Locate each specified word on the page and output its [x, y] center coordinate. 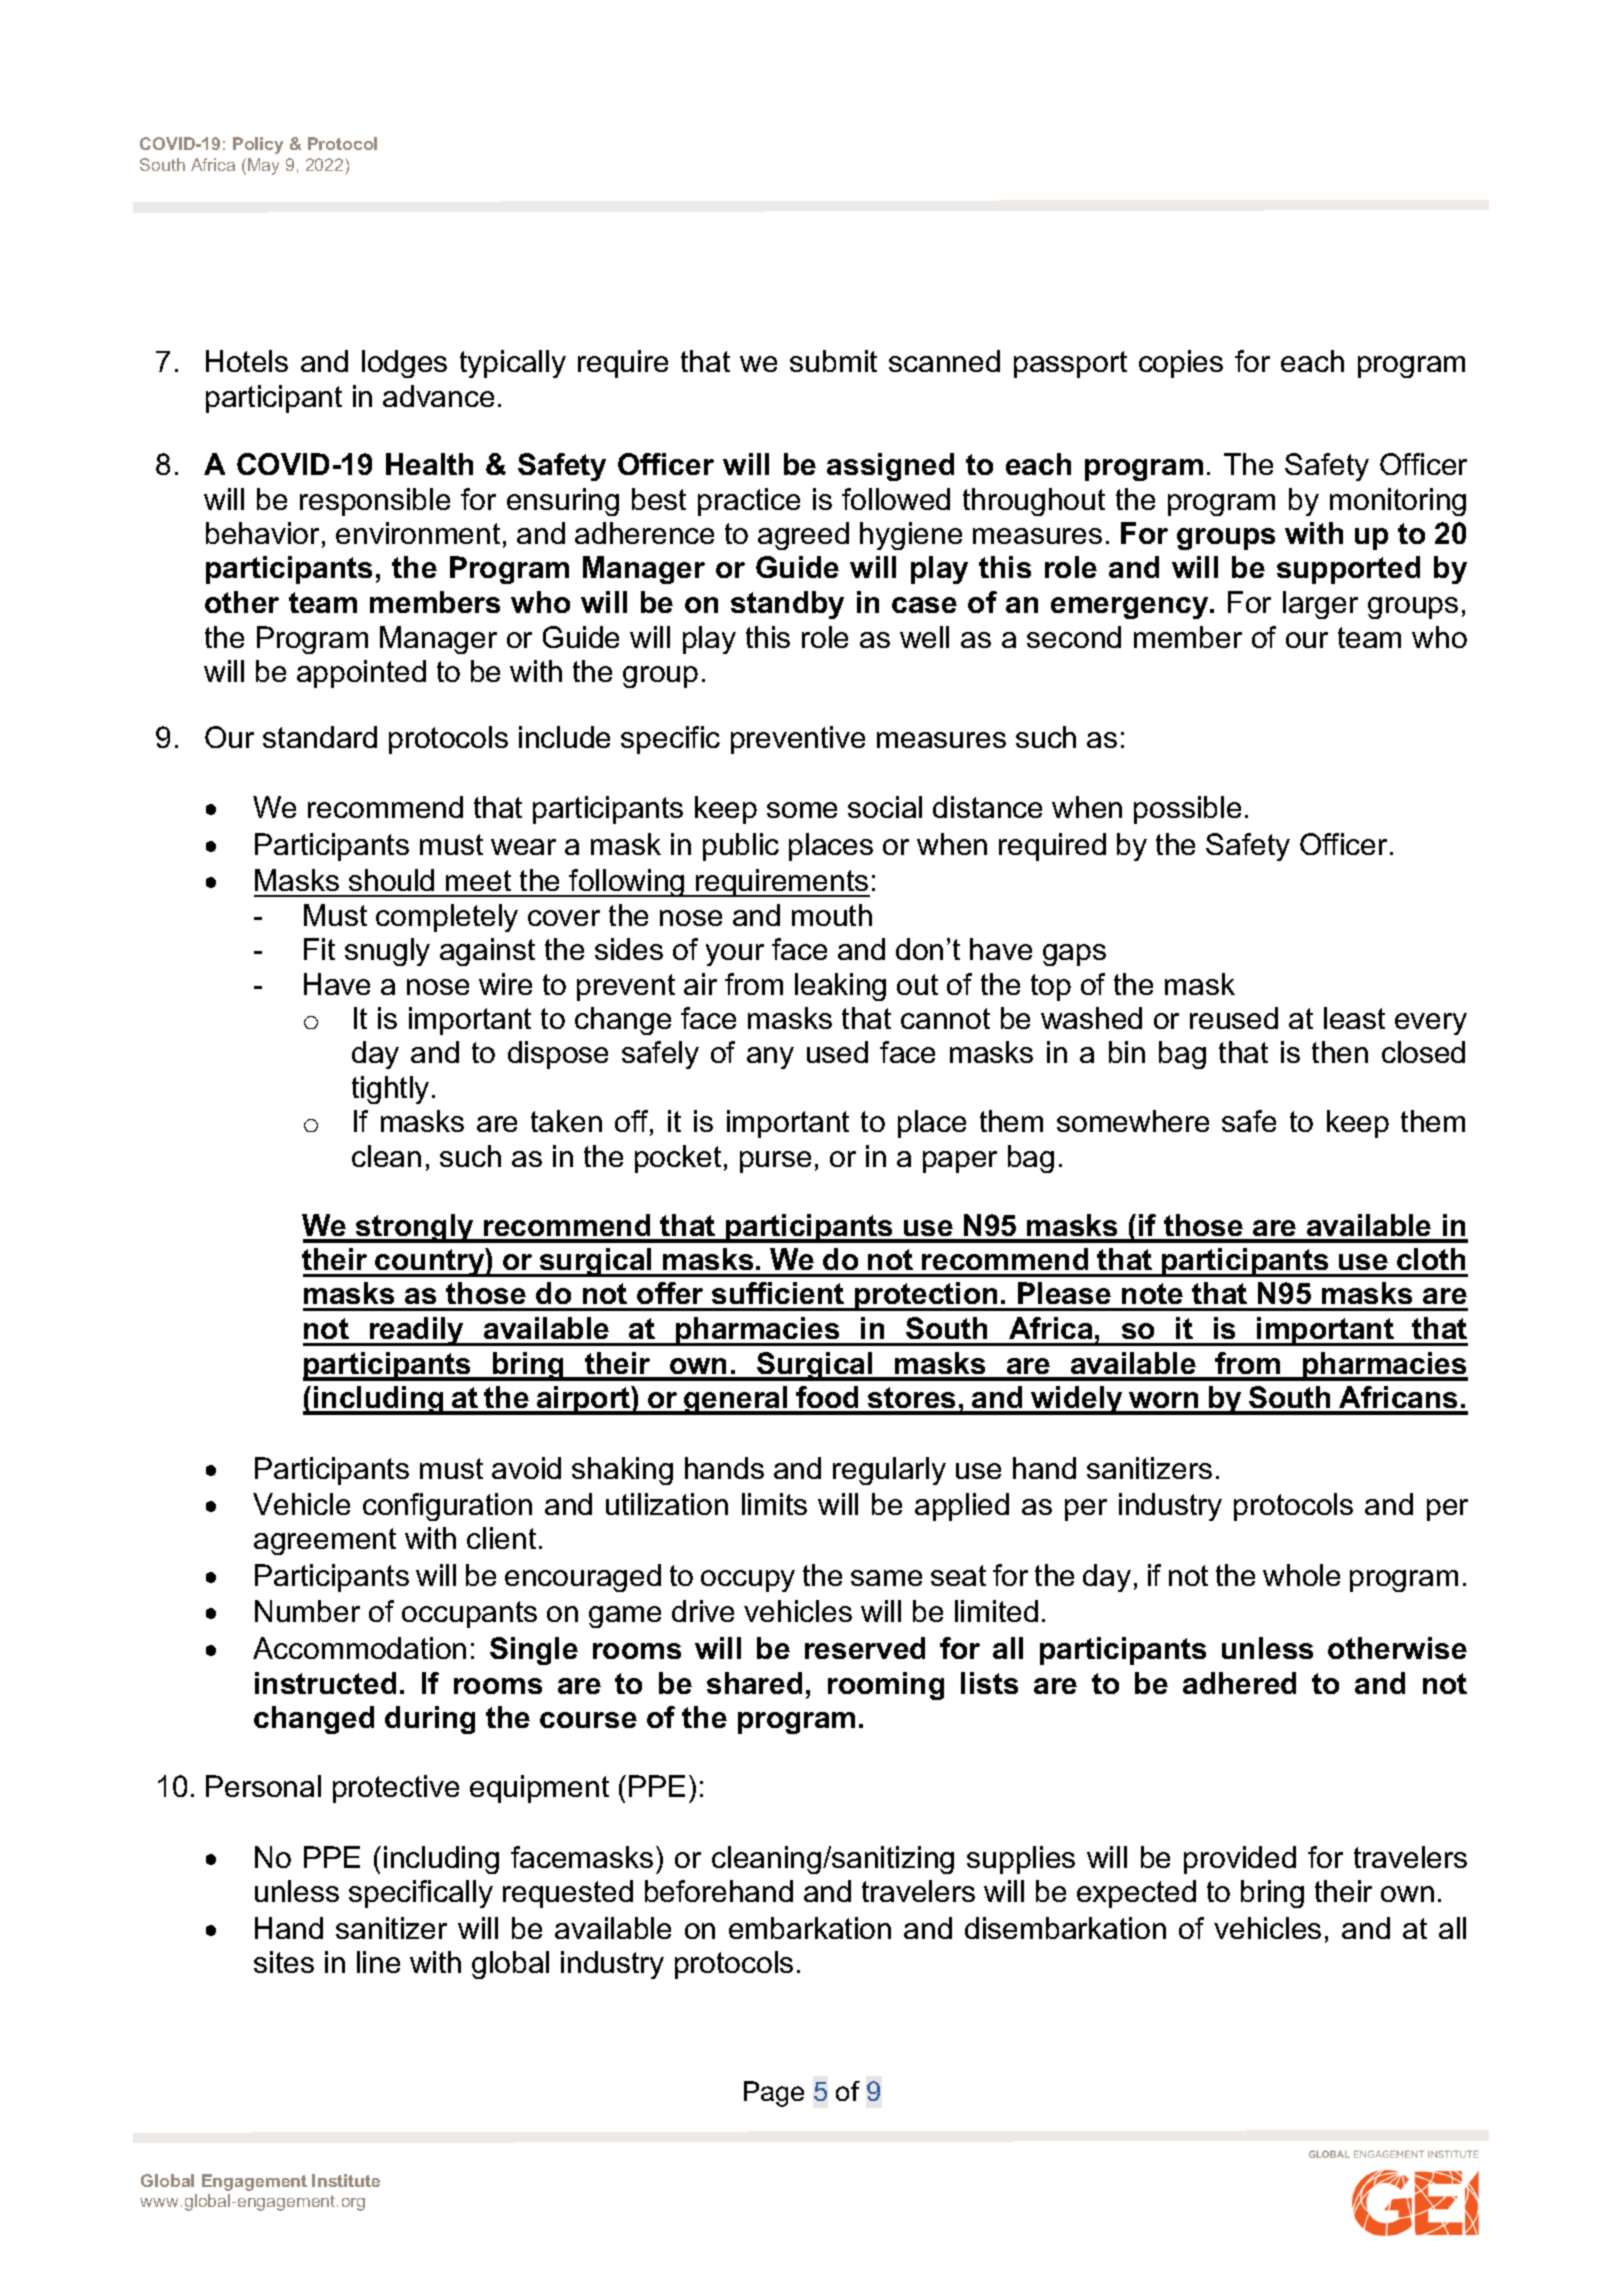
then [1340, 1052]
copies [1181, 364]
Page [774, 2094]
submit [833, 361]
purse [775, 1162]
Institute [346, 2180]
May [263, 166]
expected [1136, 1894]
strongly [415, 1228]
